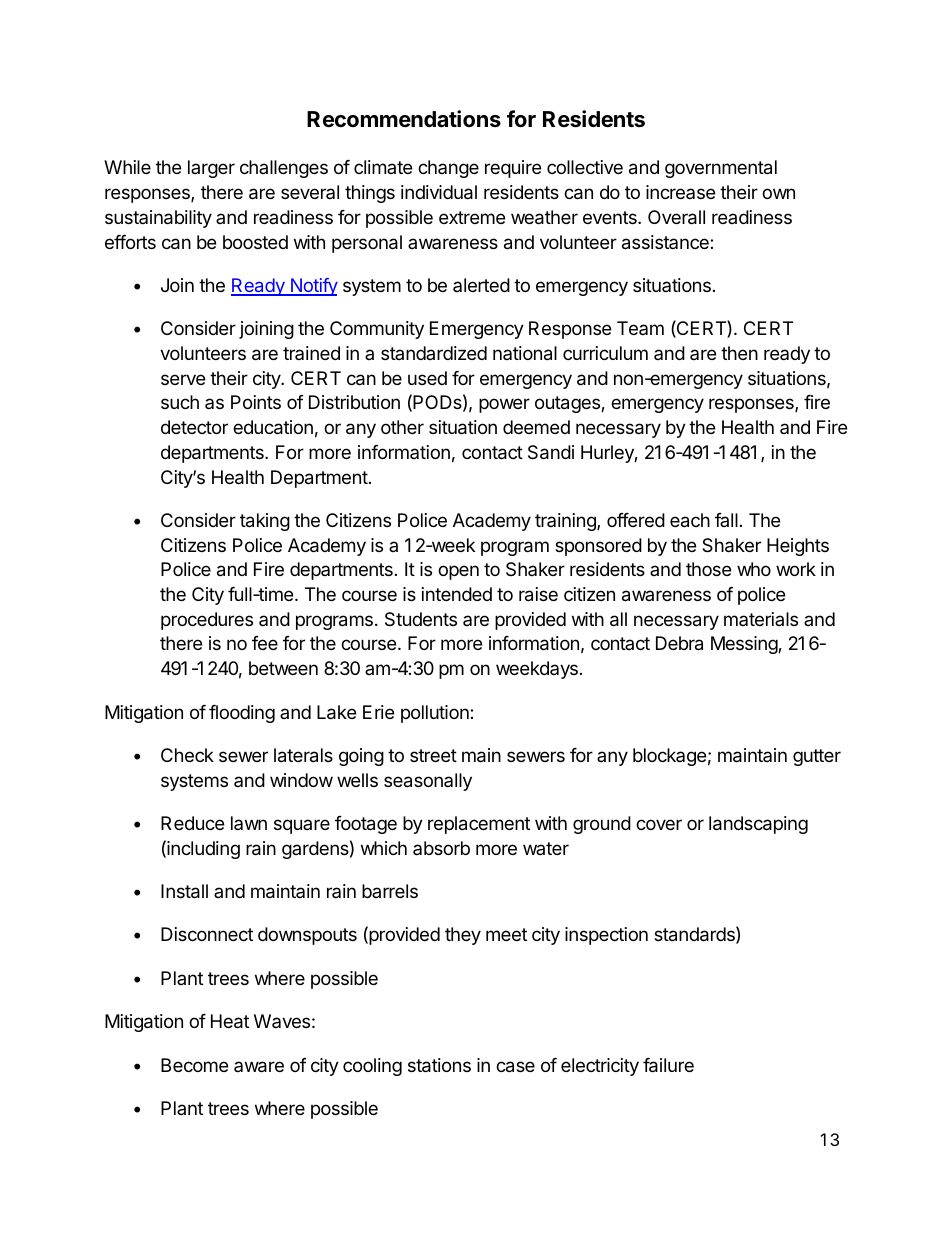 The width and height of the document is (952, 1233). What do you see at coordinates (457, 594) in the document?
I see `intended` at bounding box center [457, 594].
